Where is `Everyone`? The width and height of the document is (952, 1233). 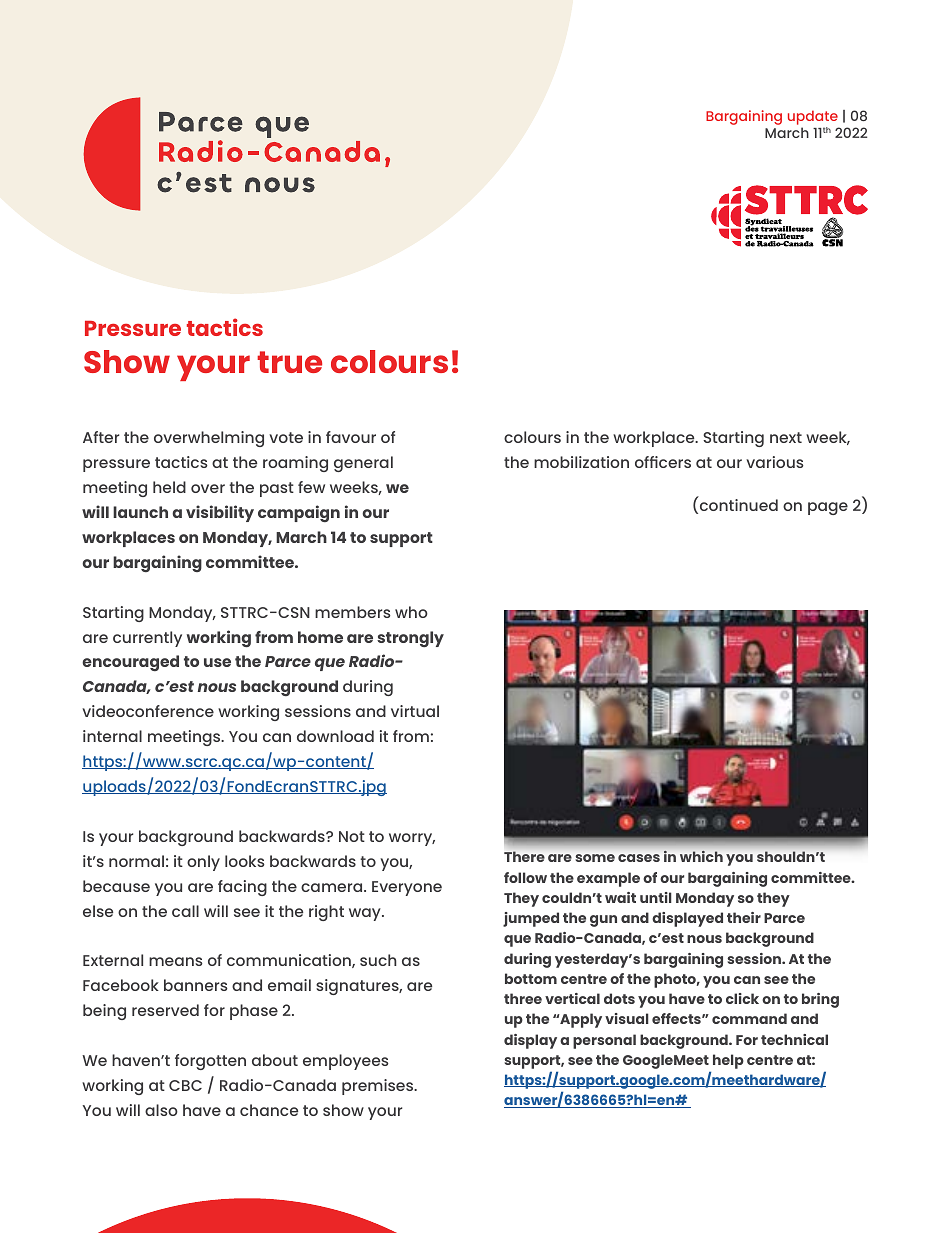
Everyone is located at coordinates (407, 888).
